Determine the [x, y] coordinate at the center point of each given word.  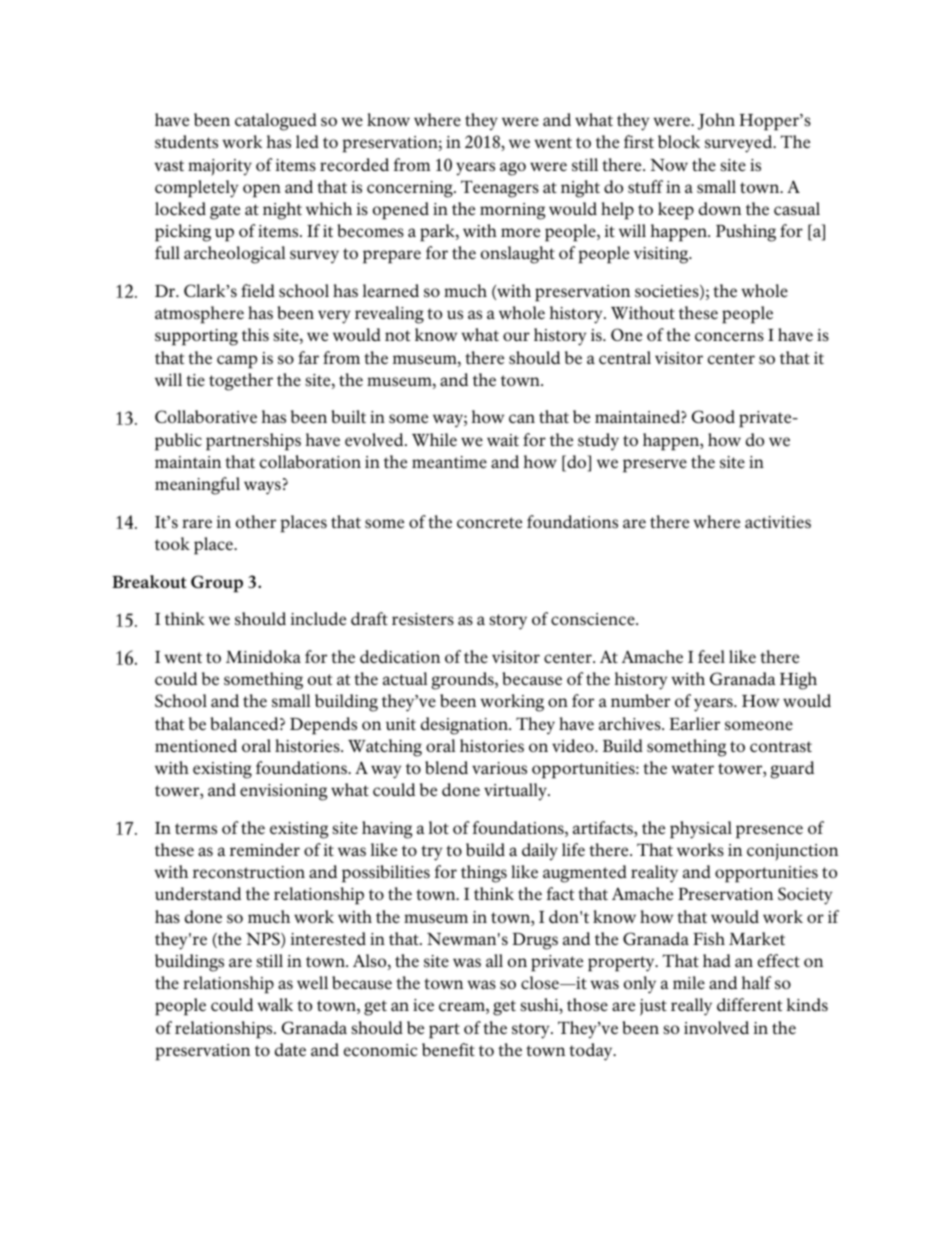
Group [217, 584]
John [716, 121]
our [516, 336]
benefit [448, 1049]
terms [196, 828]
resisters [423, 619]
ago [513, 169]
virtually [516, 792]
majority [220, 167]
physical [701, 830]
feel [711, 656]
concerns [729, 337]
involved [716, 1027]
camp [237, 362]
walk [275, 1004]
